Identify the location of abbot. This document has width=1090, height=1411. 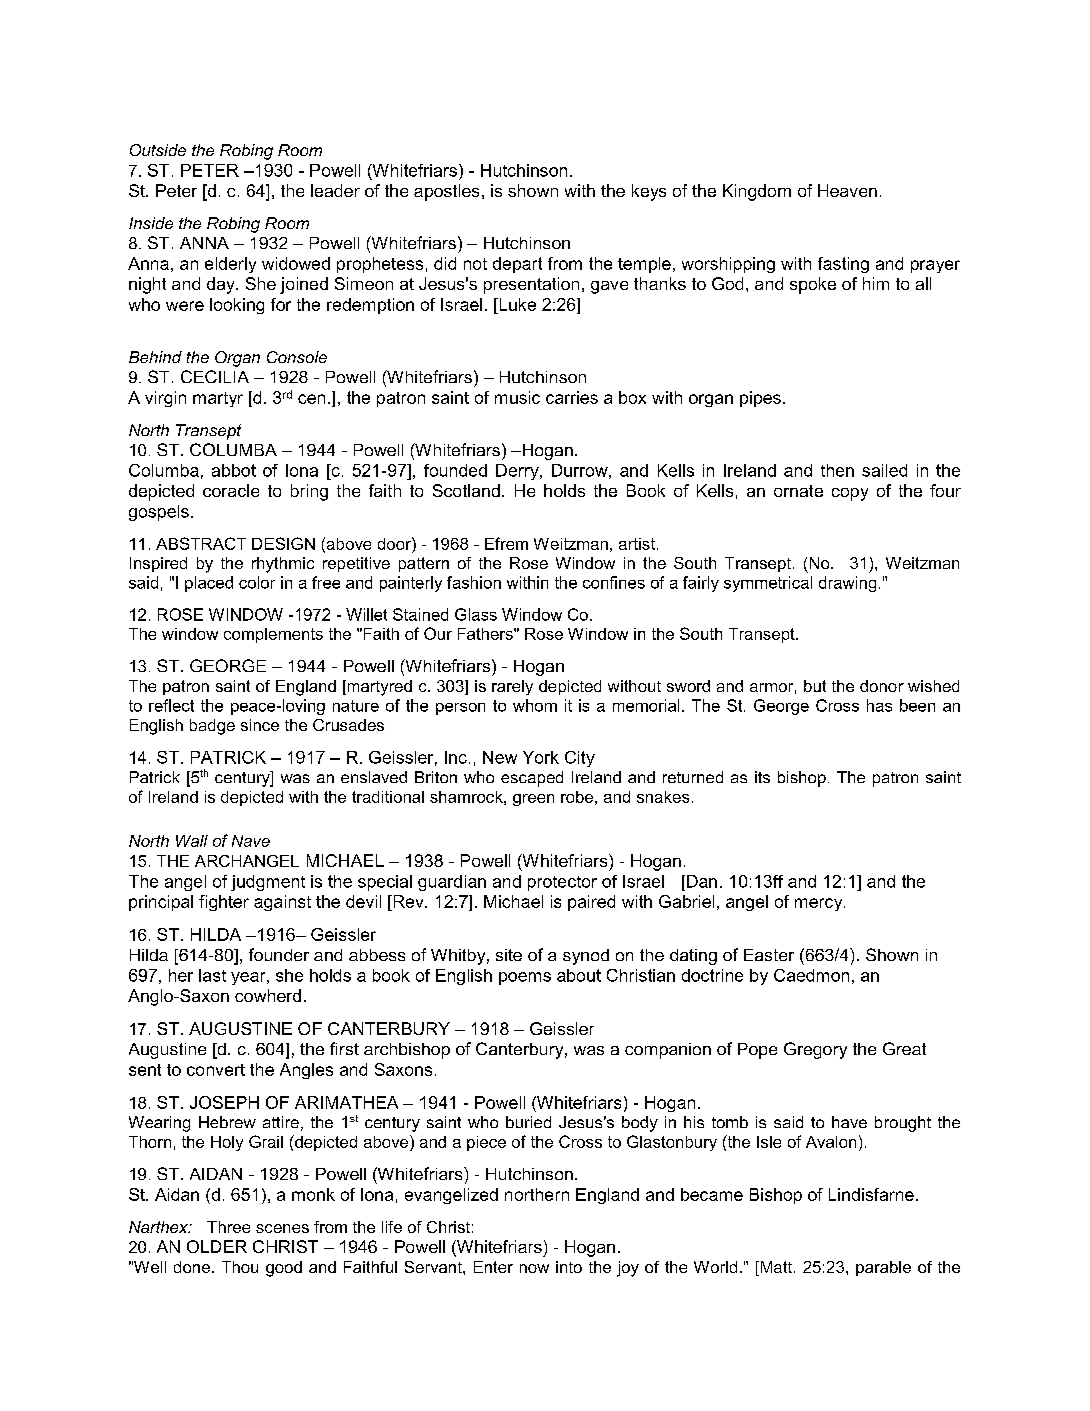
(234, 470).
